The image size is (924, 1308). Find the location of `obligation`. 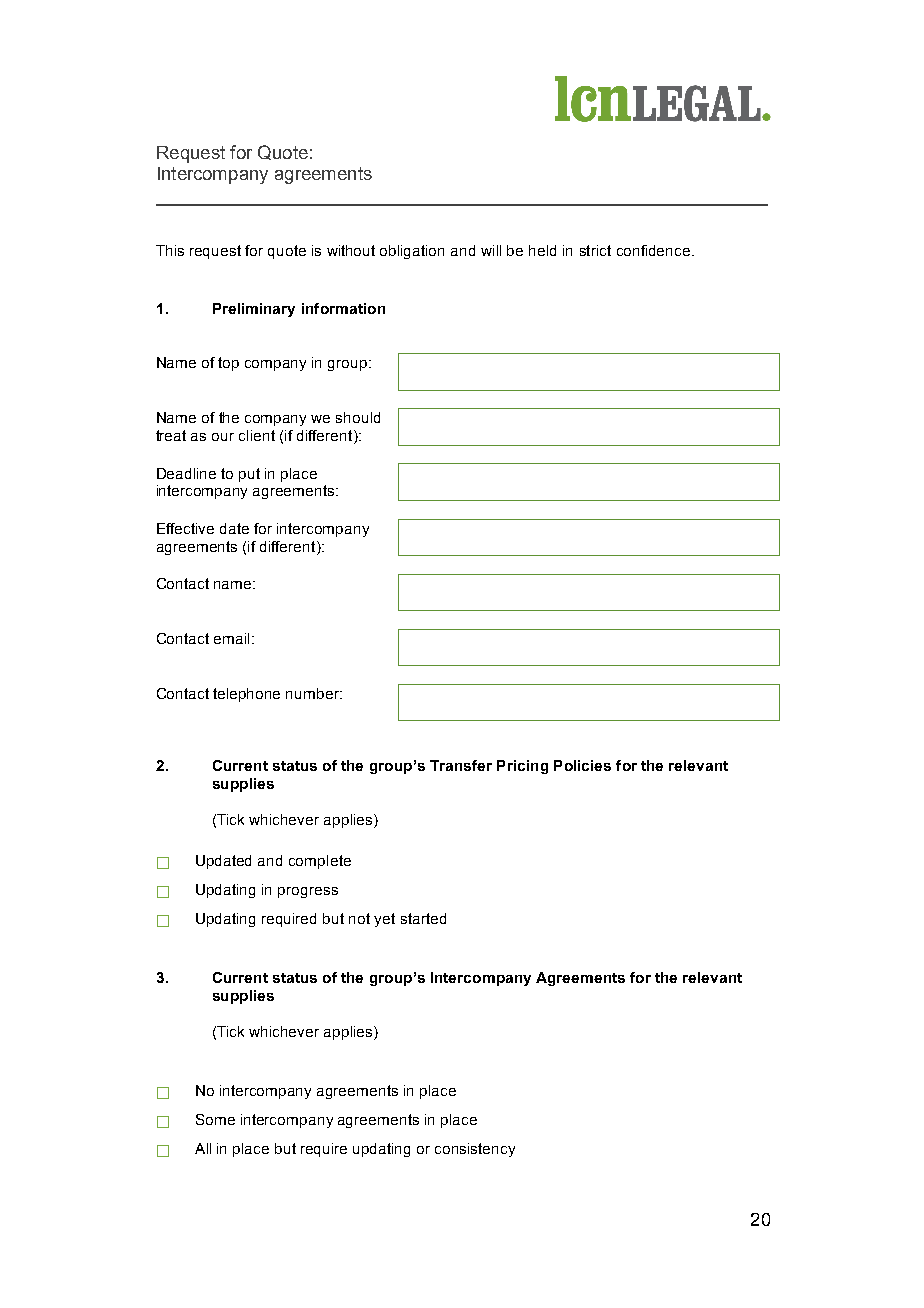

obligation is located at coordinates (412, 252).
